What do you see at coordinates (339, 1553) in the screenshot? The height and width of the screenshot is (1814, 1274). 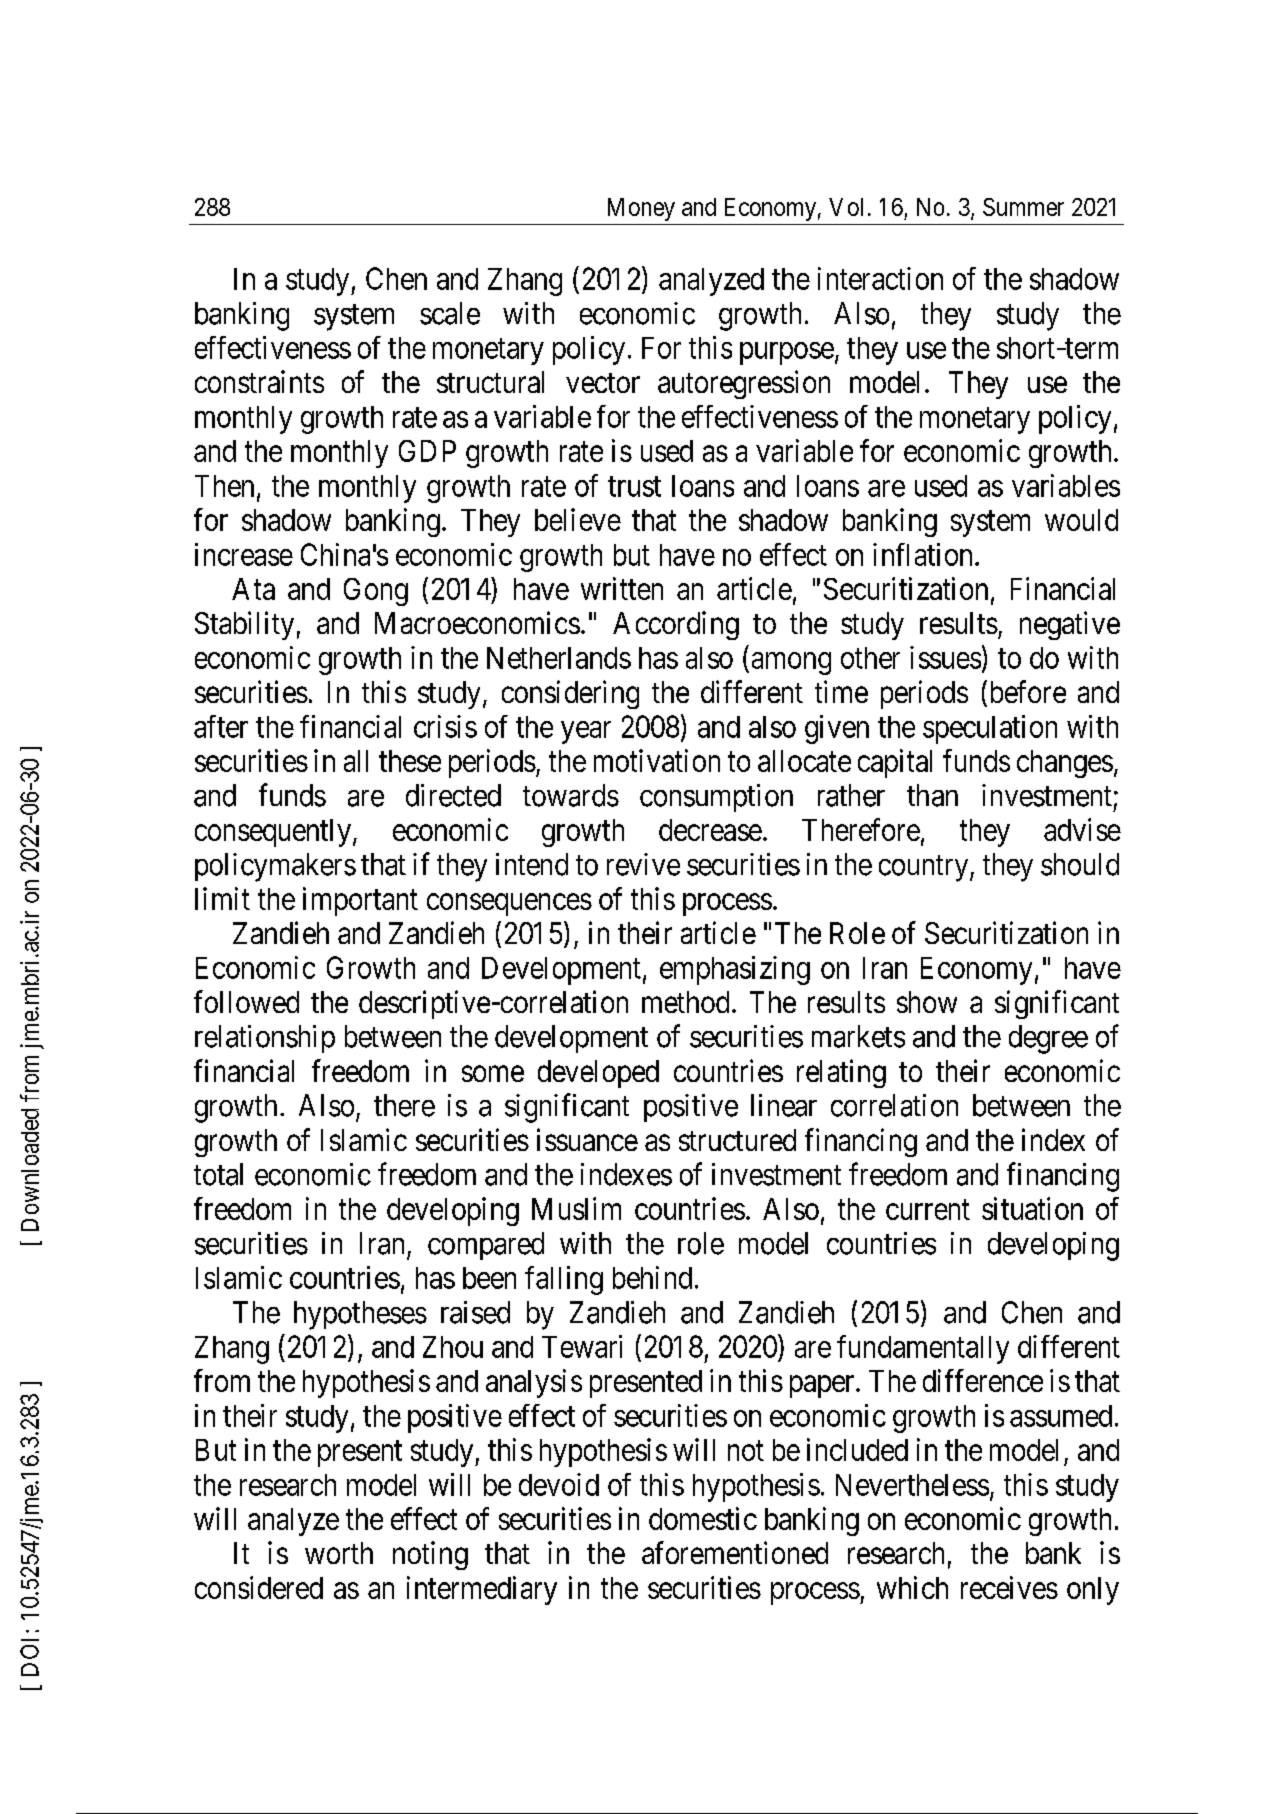 I see `worth` at bounding box center [339, 1553].
